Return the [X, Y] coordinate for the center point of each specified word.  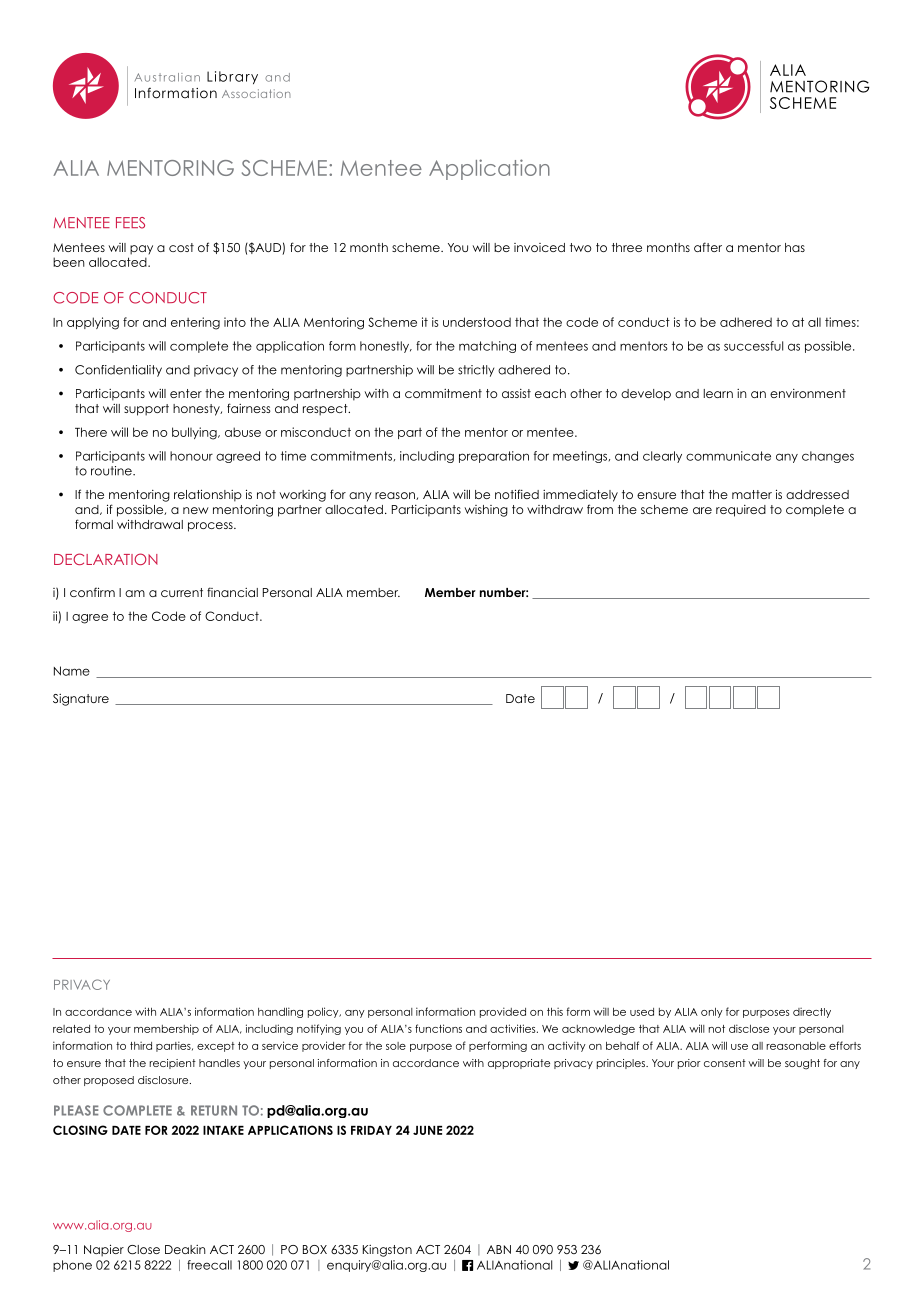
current [182, 592]
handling [280, 1012]
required [741, 511]
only [712, 1013]
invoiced [539, 247]
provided [503, 1012]
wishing [486, 511]
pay [141, 250]
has [795, 247]
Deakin [185, 1249]
